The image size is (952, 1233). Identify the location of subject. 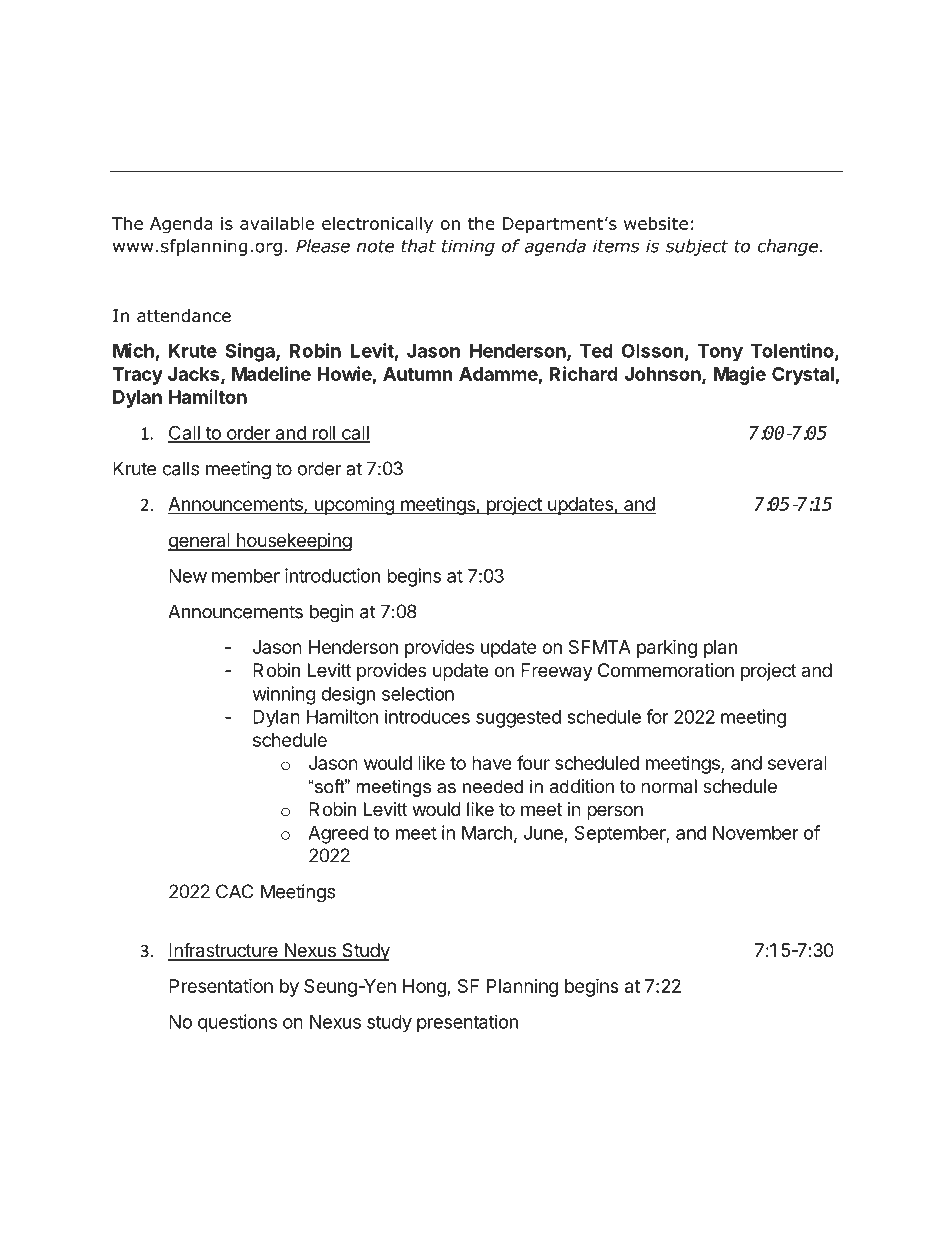
(697, 247).
